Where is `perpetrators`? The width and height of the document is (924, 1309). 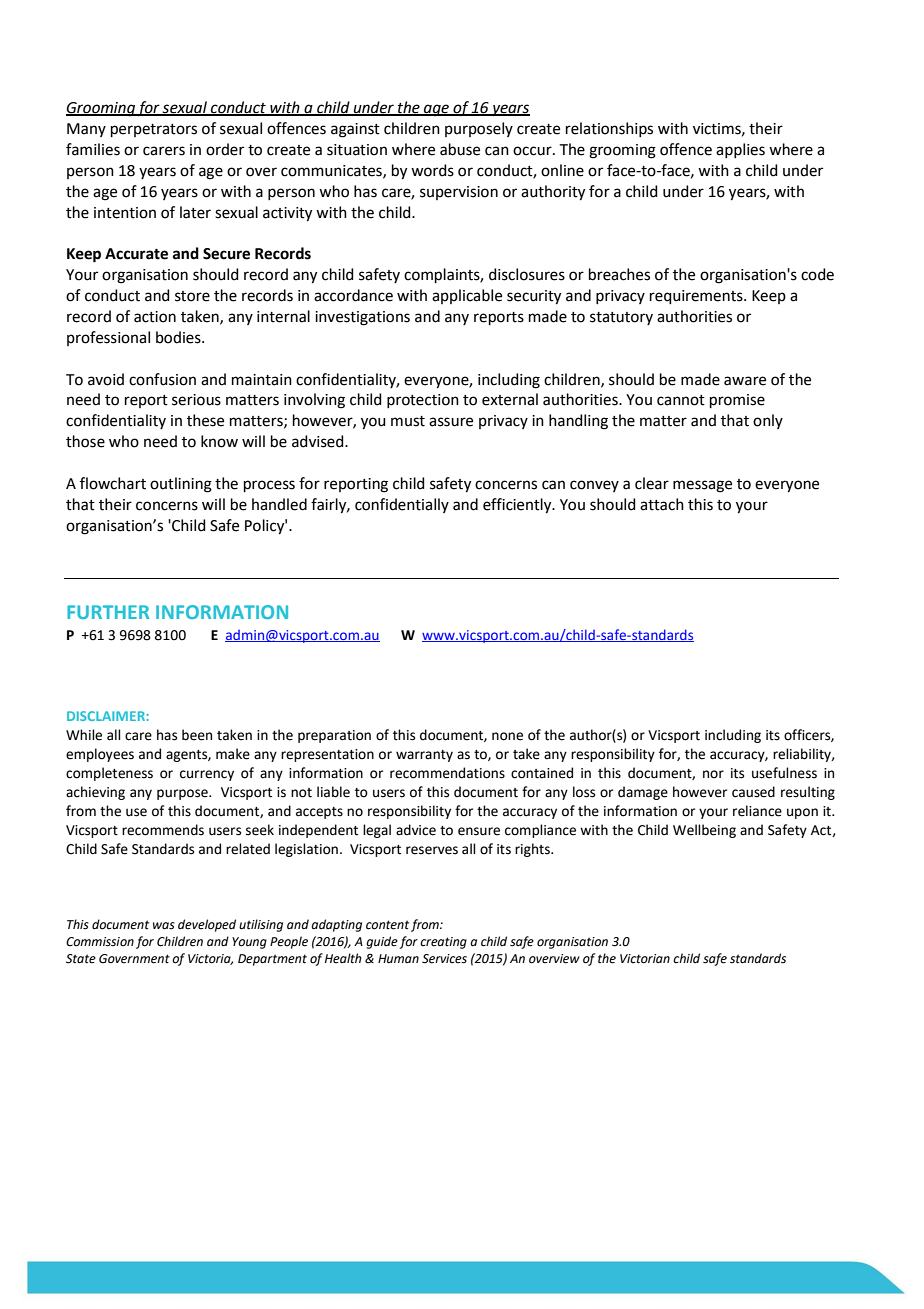
perpetrators is located at coordinates (154, 130).
